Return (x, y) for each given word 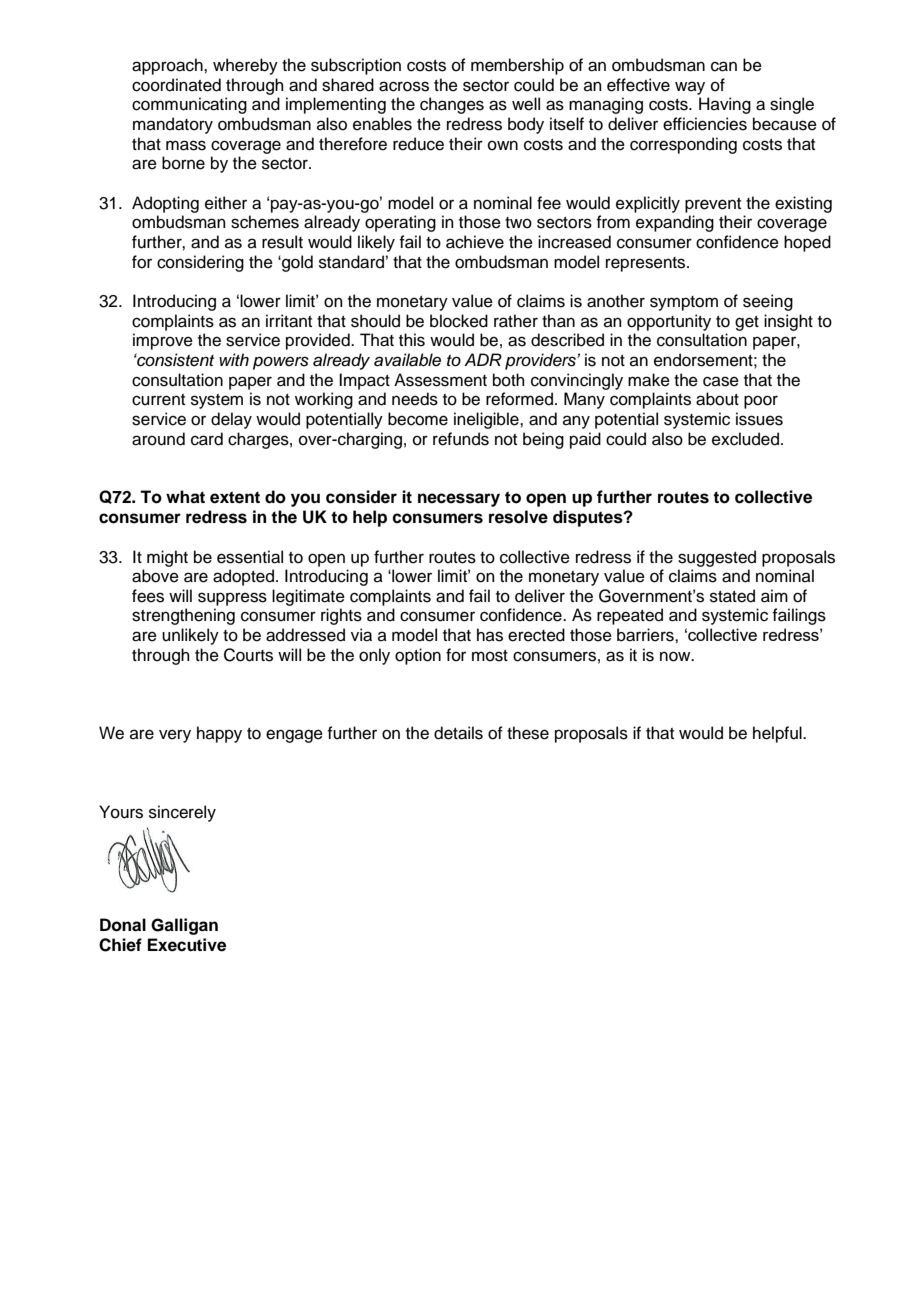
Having (725, 105)
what (185, 497)
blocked (459, 321)
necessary (459, 500)
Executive (187, 945)
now (676, 656)
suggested (717, 558)
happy (219, 734)
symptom (684, 303)
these (528, 733)
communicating (189, 105)
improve (163, 341)
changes (452, 105)
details (458, 733)
